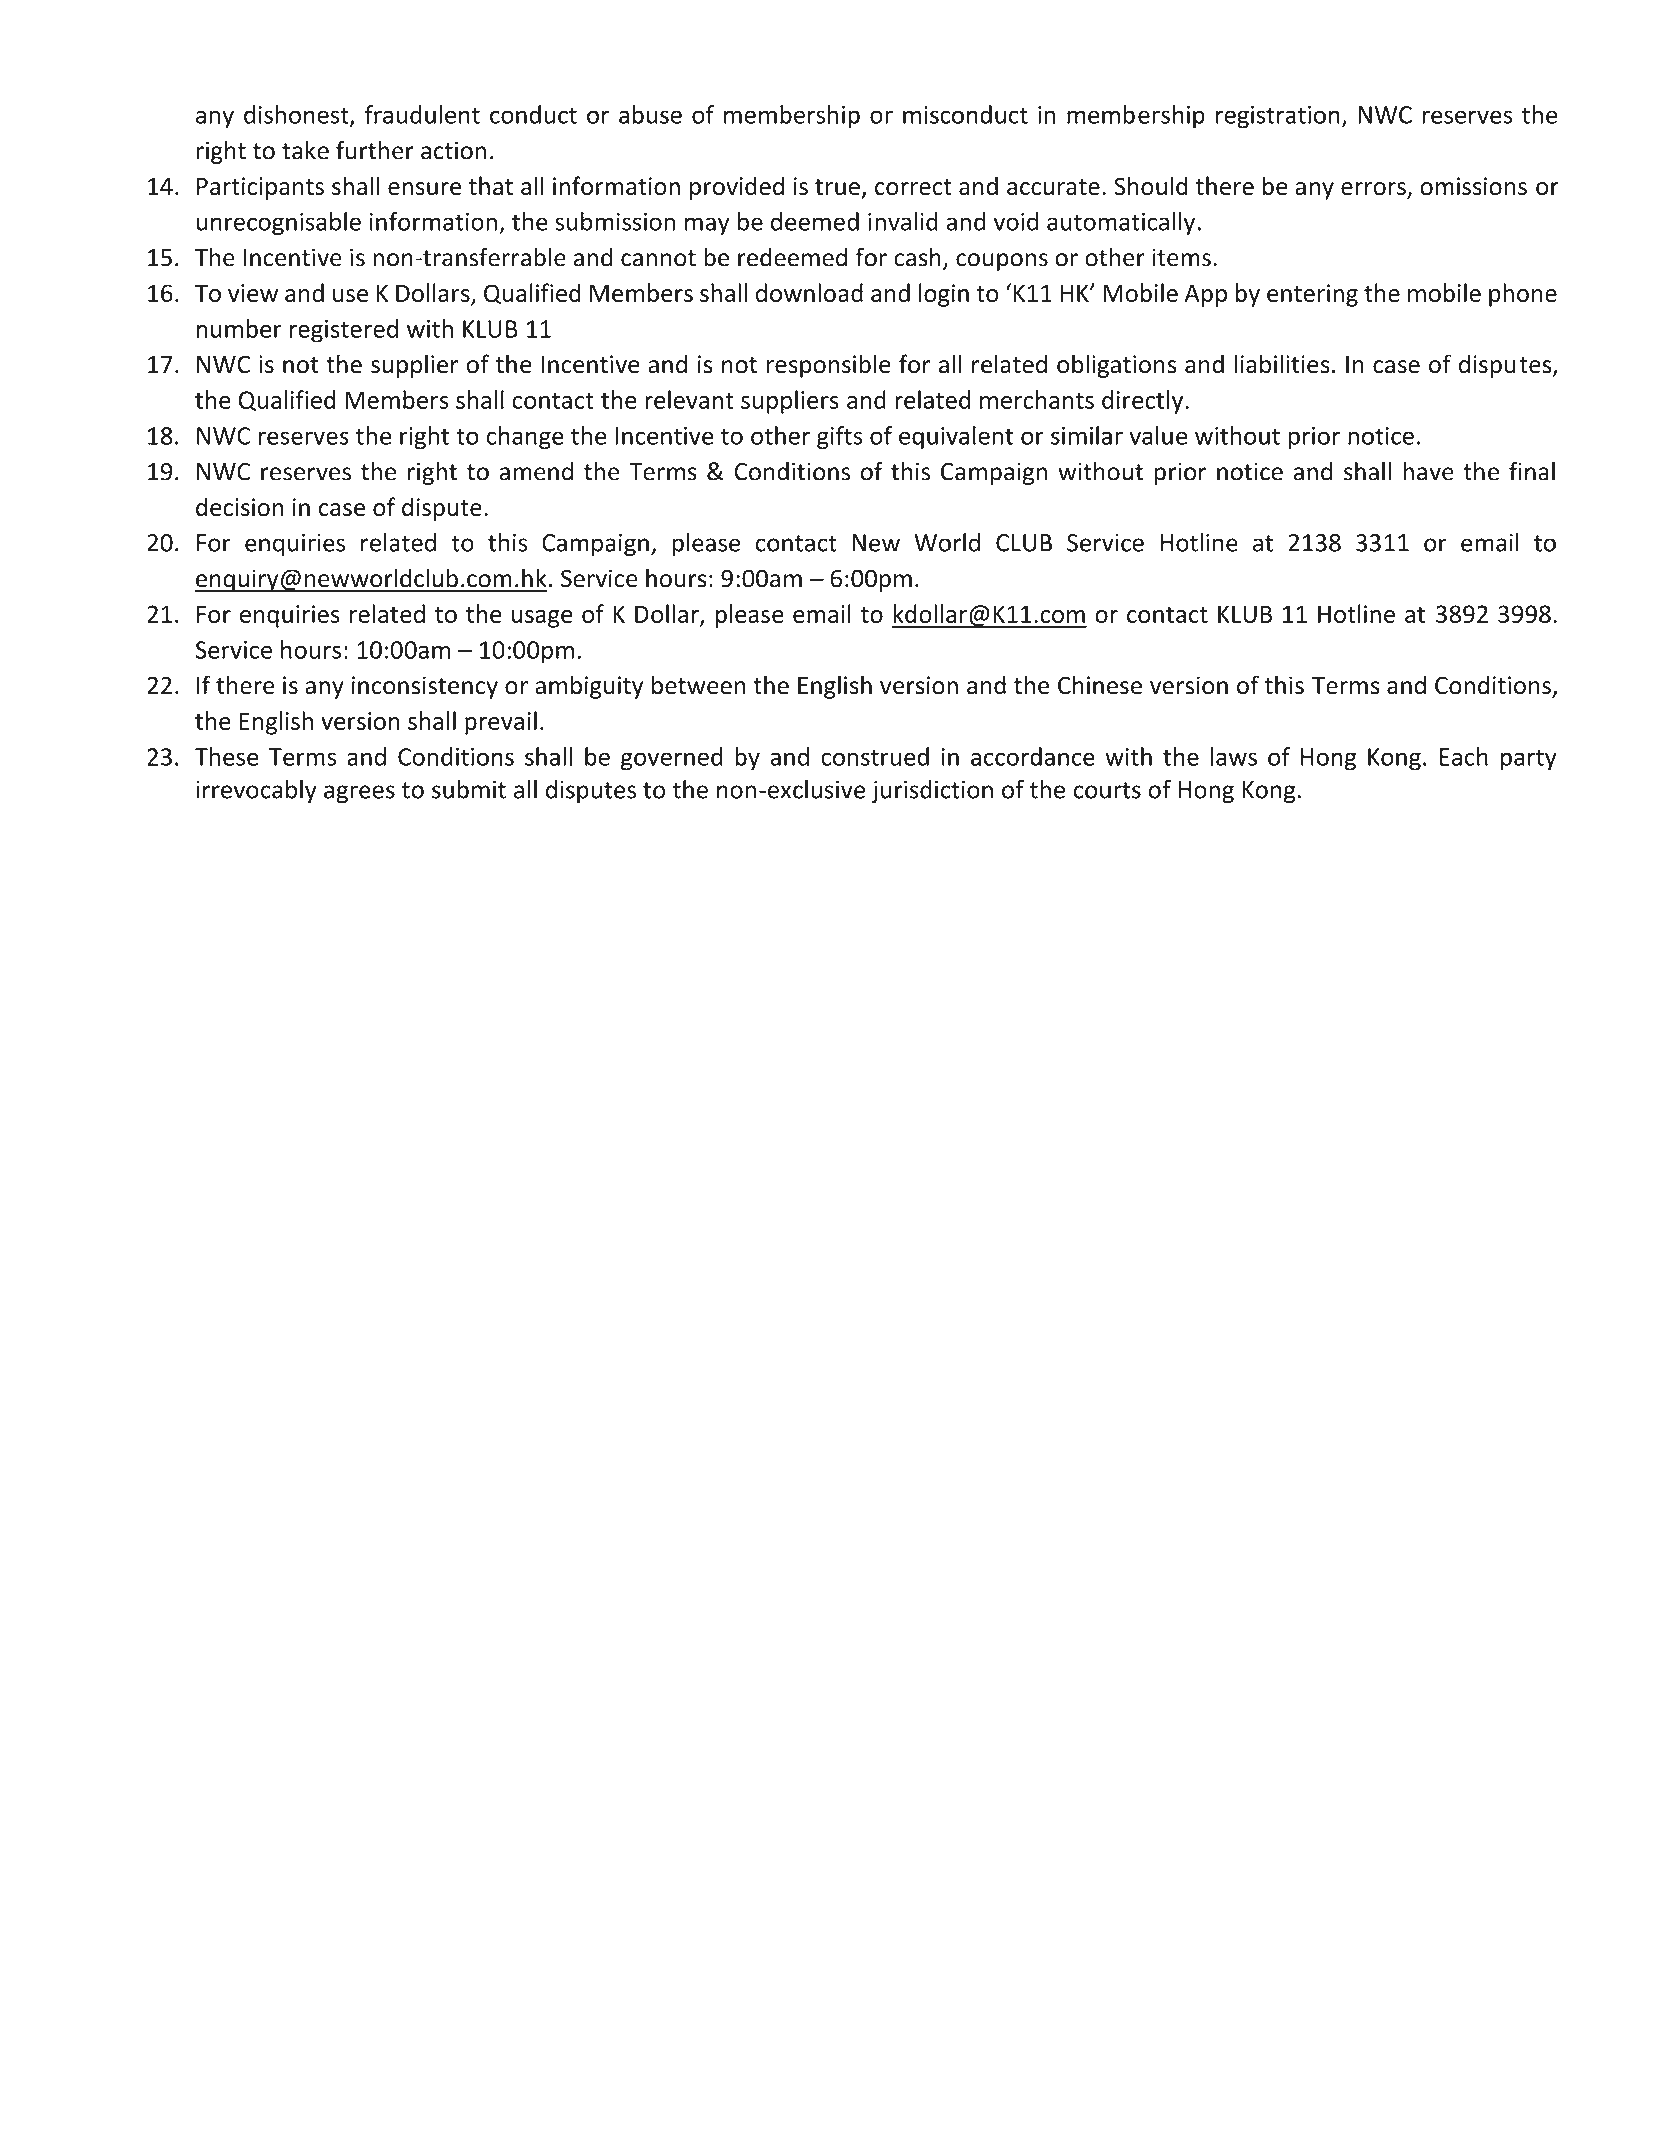  What do you see at coordinates (542, 619) in the document?
I see `usage` at bounding box center [542, 619].
